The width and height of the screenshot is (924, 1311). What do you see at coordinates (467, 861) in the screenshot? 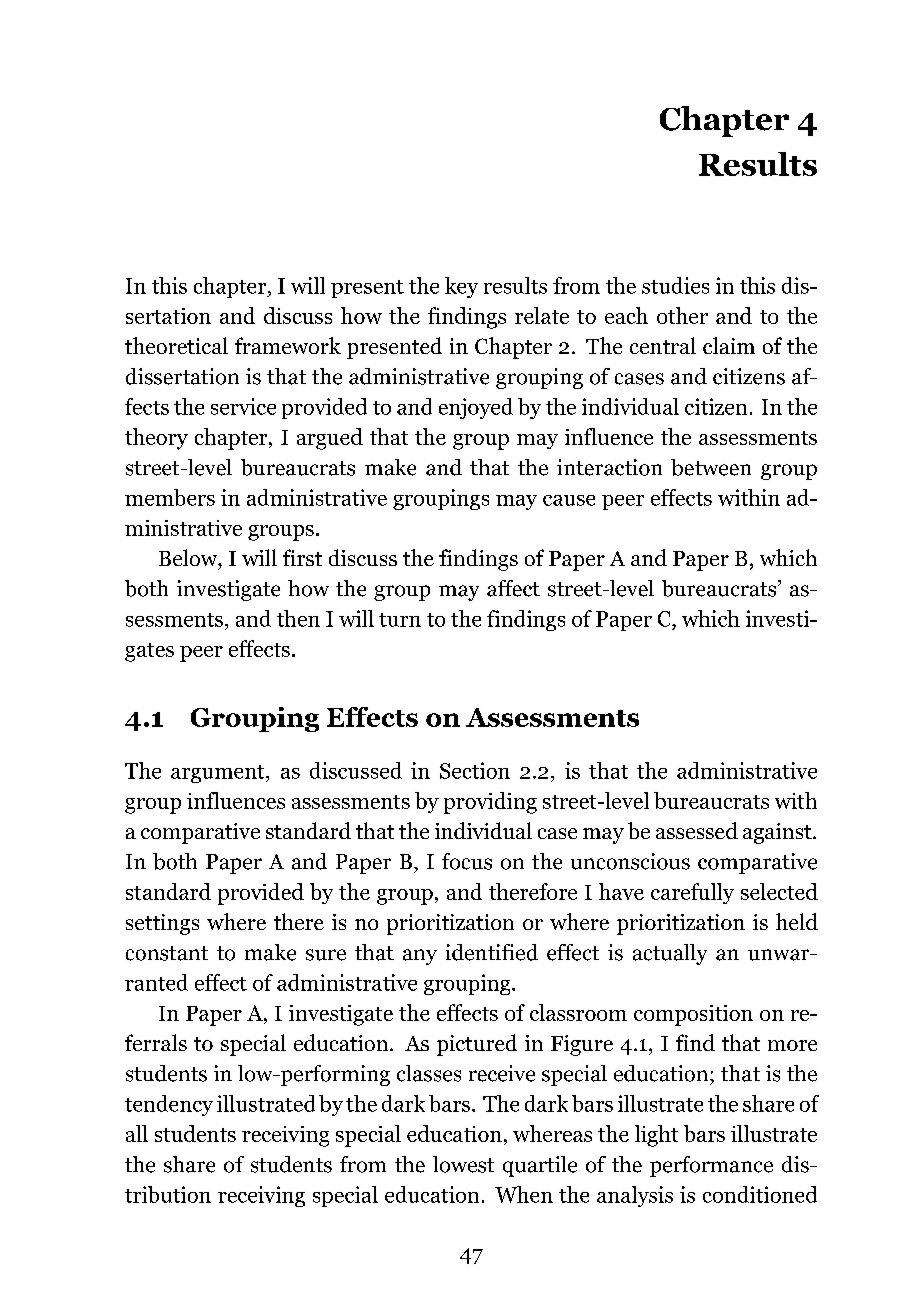
I see `focus` at bounding box center [467, 861].
